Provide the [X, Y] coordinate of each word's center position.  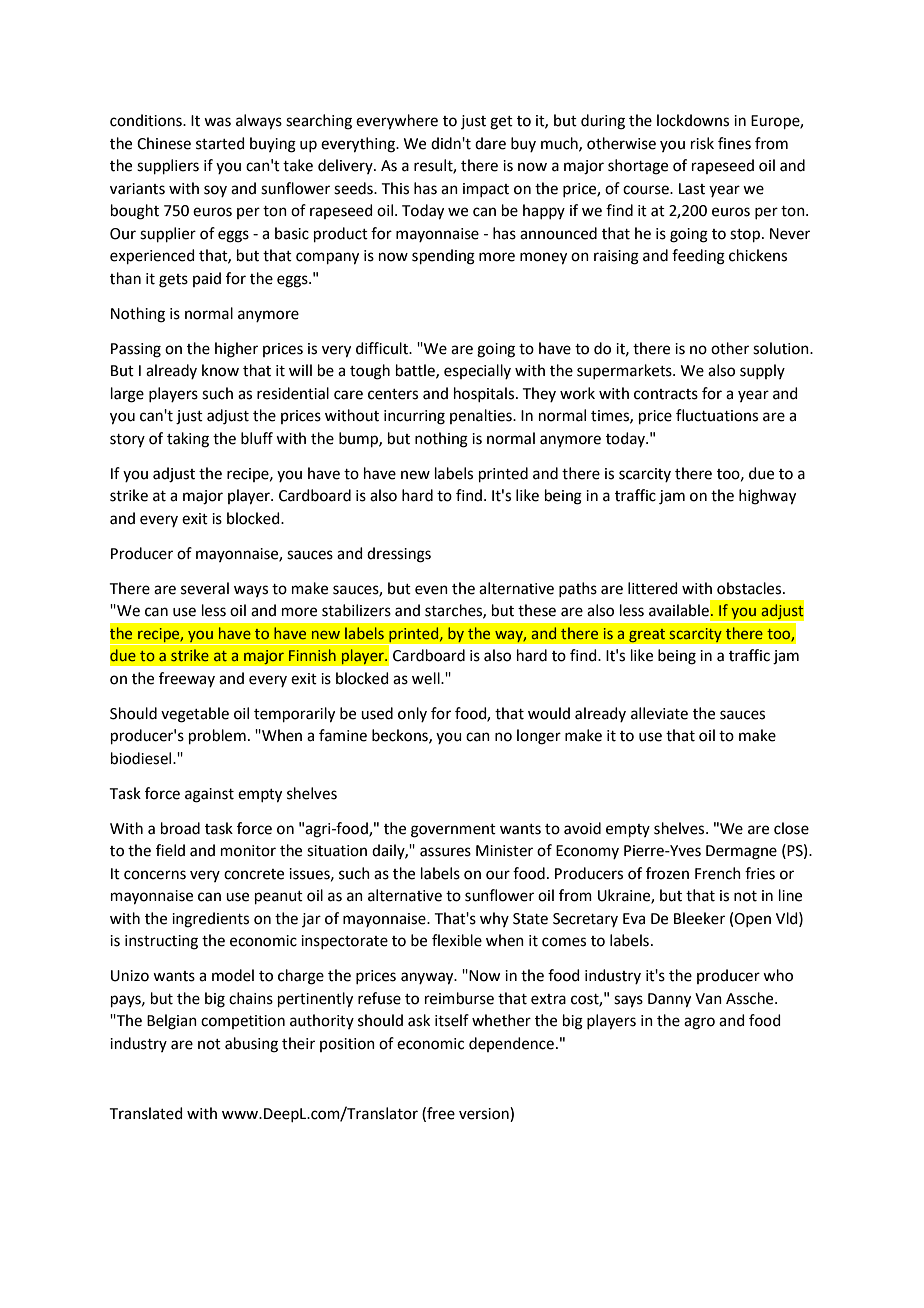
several [205, 588]
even [431, 590]
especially [477, 371]
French [718, 873]
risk [702, 143]
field [170, 850]
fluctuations [717, 415]
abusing [251, 1045]
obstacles [750, 588]
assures [445, 852]
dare [490, 143]
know [220, 370]
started [220, 143]
